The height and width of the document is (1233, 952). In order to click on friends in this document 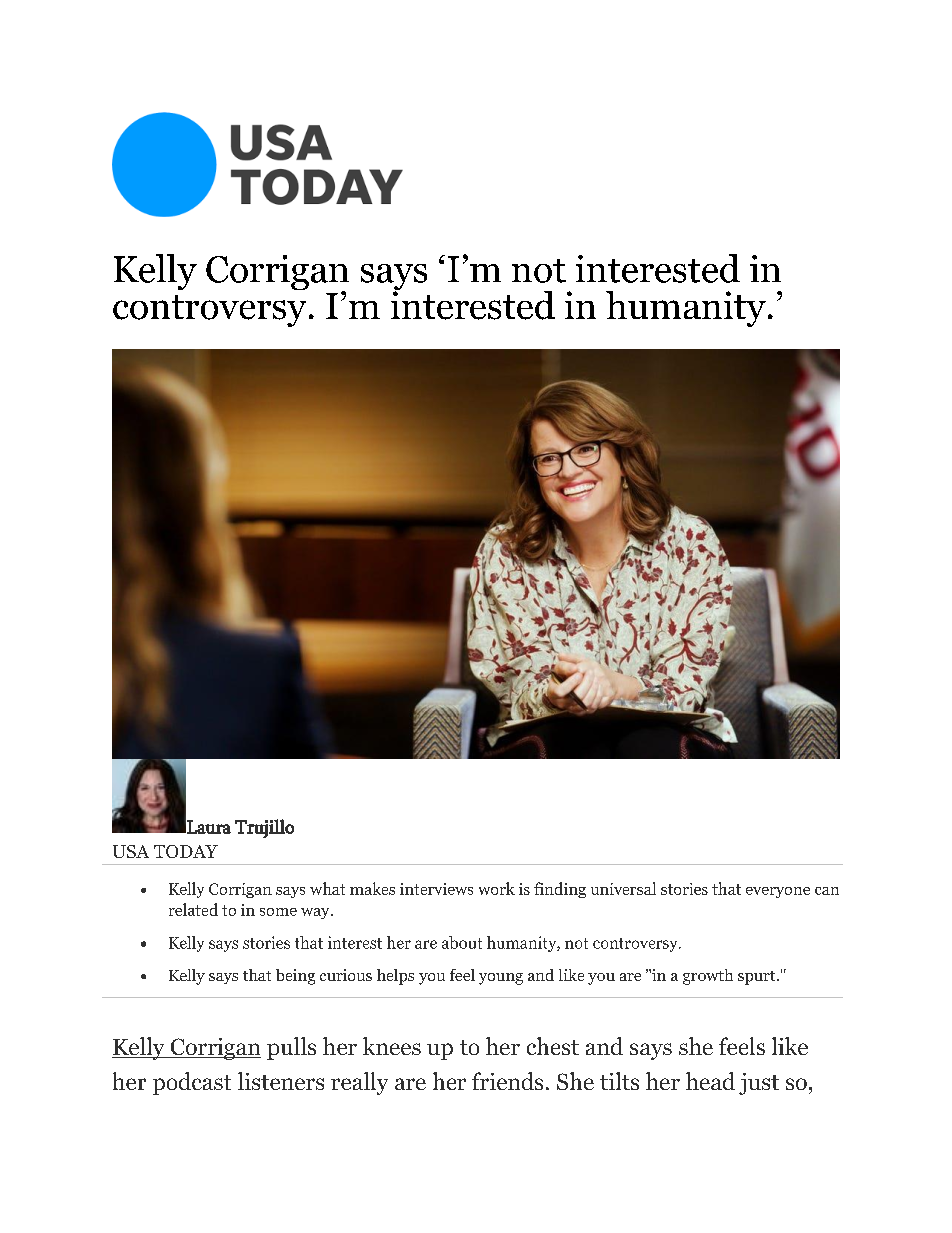, I will do `click(507, 1081)`.
